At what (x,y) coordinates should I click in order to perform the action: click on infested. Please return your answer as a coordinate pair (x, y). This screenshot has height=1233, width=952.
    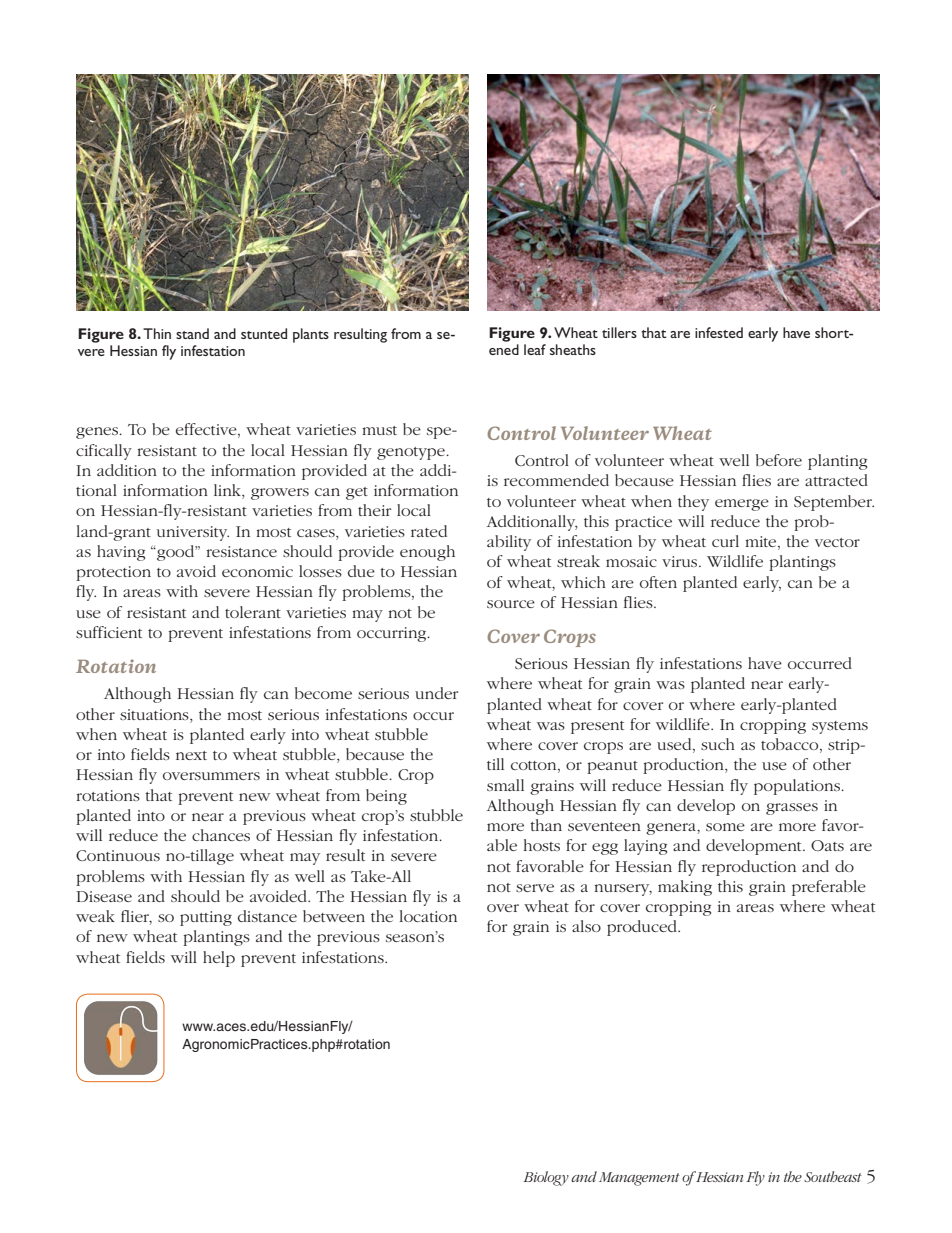
    Looking at the image, I should click on (719, 332).
